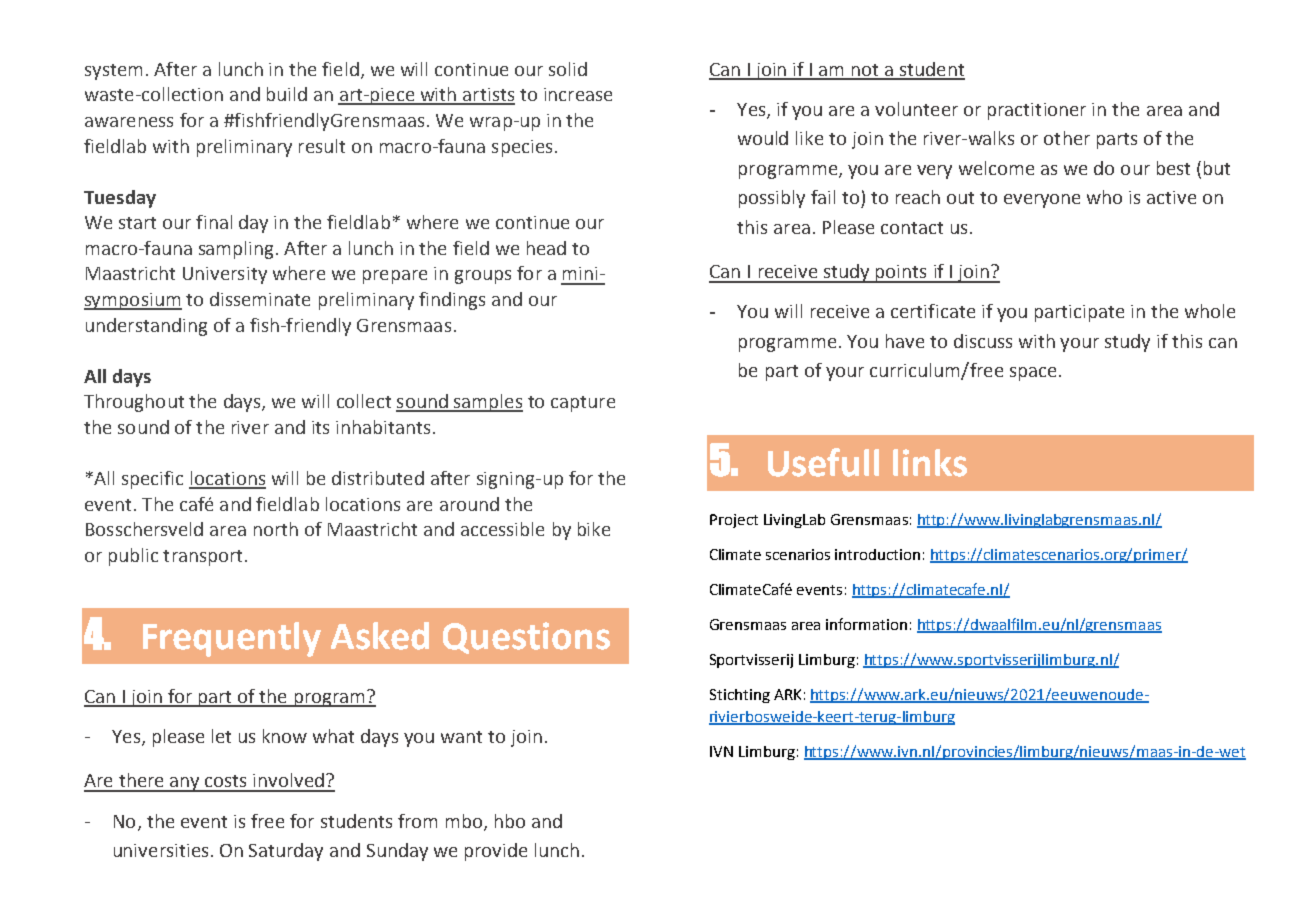 Image resolution: width=1308 pixels, height=924 pixels. What do you see at coordinates (594, 529) in the screenshot?
I see `bike` at bounding box center [594, 529].
